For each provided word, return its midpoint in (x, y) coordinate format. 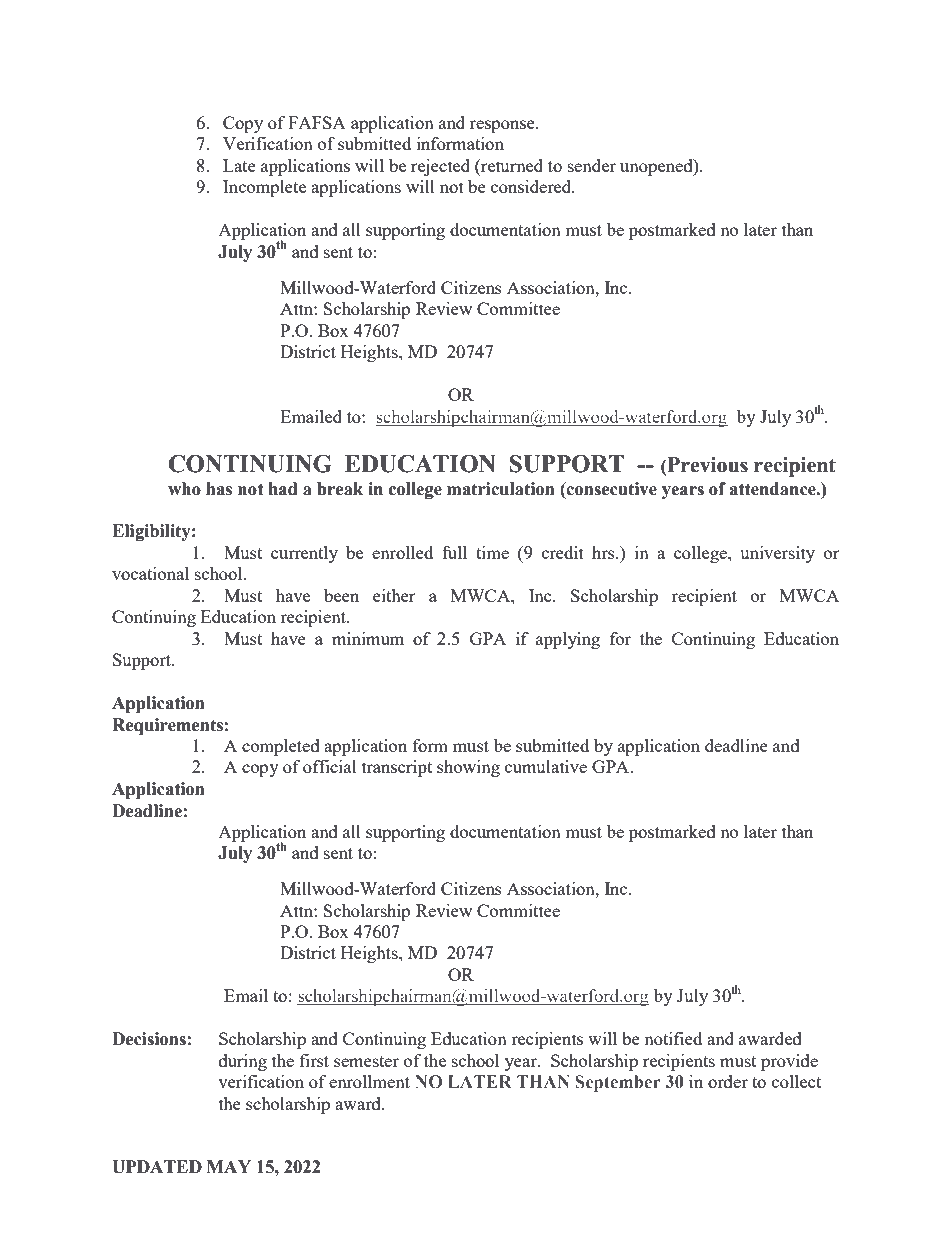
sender (592, 165)
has (219, 489)
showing (468, 768)
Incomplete (264, 188)
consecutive (611, 489)
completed (281, 747)
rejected (440, 167)
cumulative (546, 766)
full (454, 552)
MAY (229, 1166)
